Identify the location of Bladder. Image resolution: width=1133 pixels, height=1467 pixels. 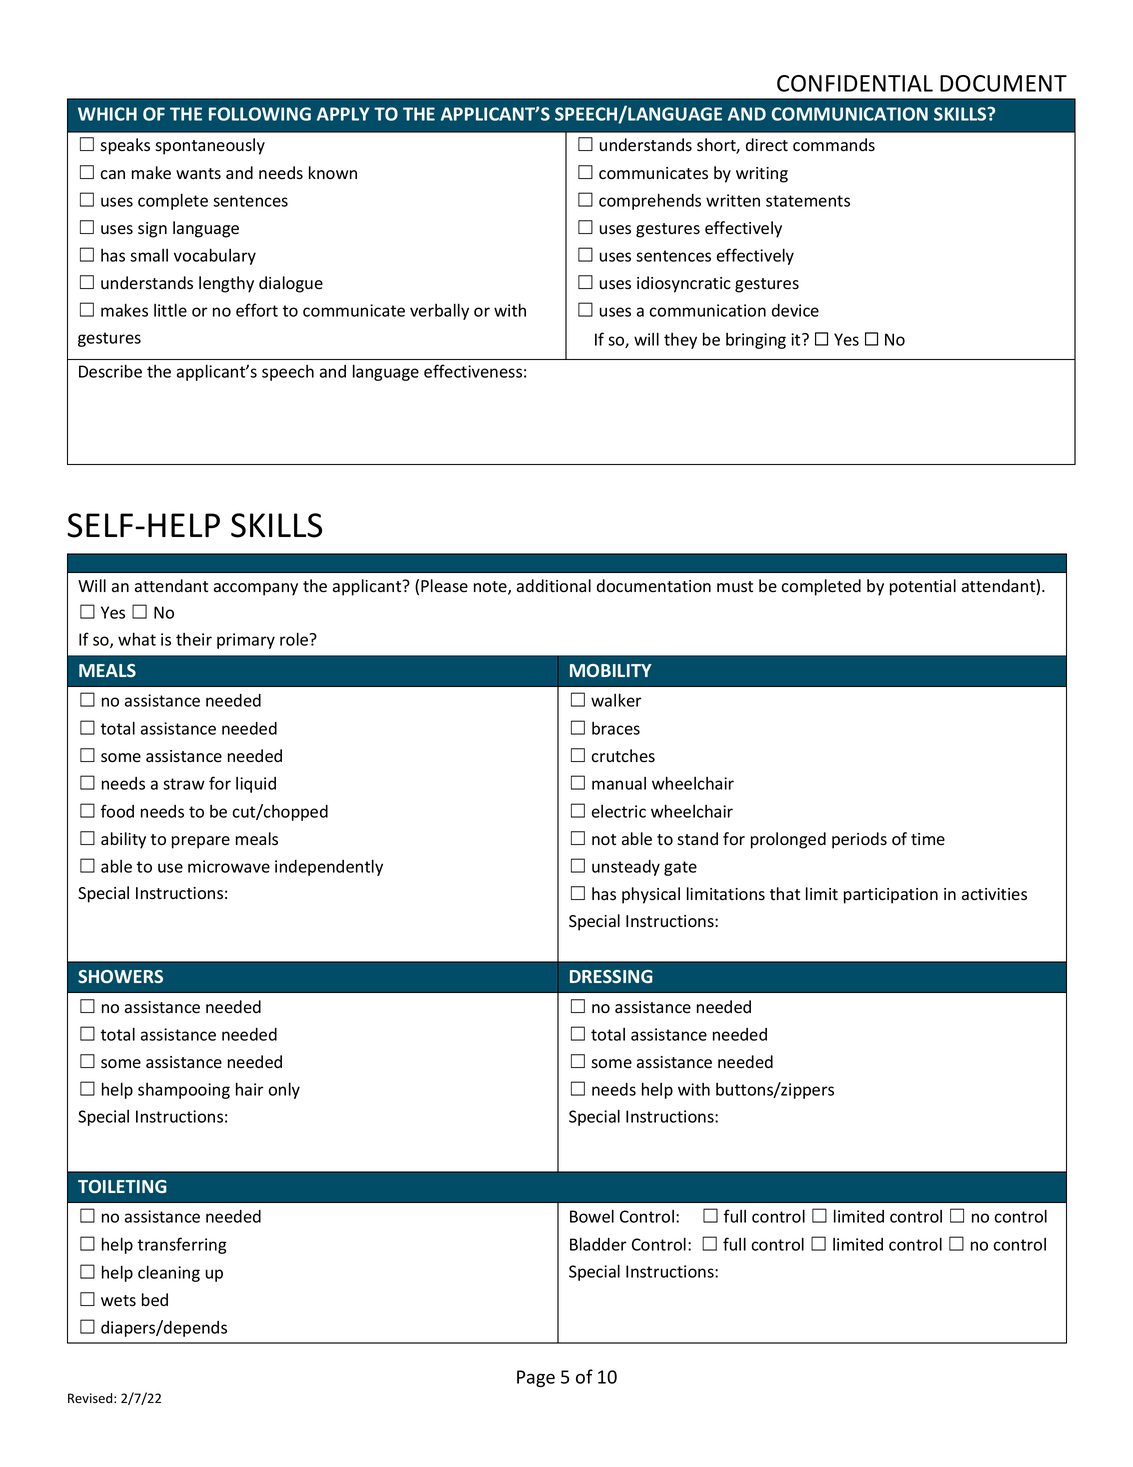
(598, 1244).
